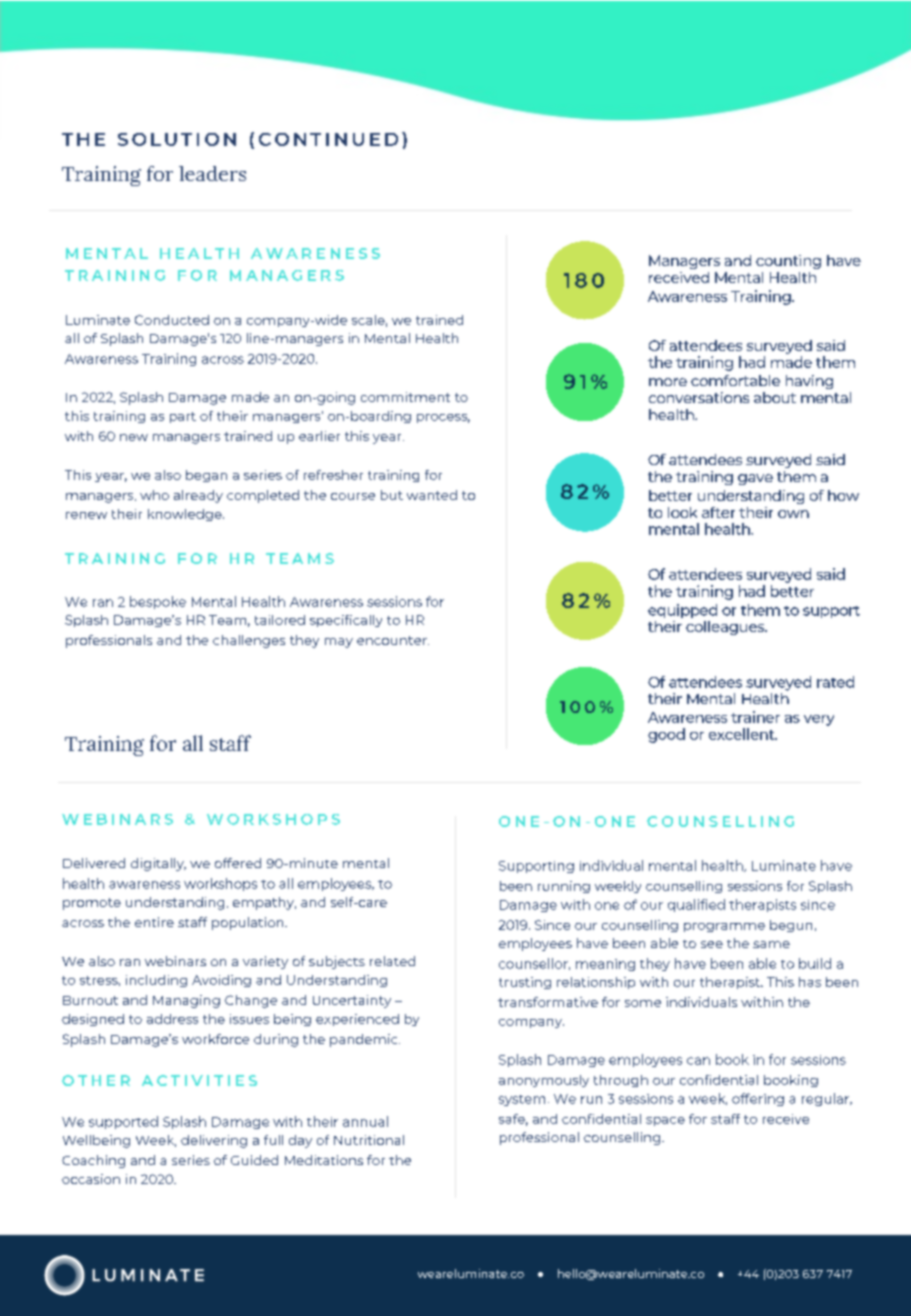  What do you see at coordinates (393, 640) in the screenshot?
I see `encounter` at bounding box center [393, 640].
